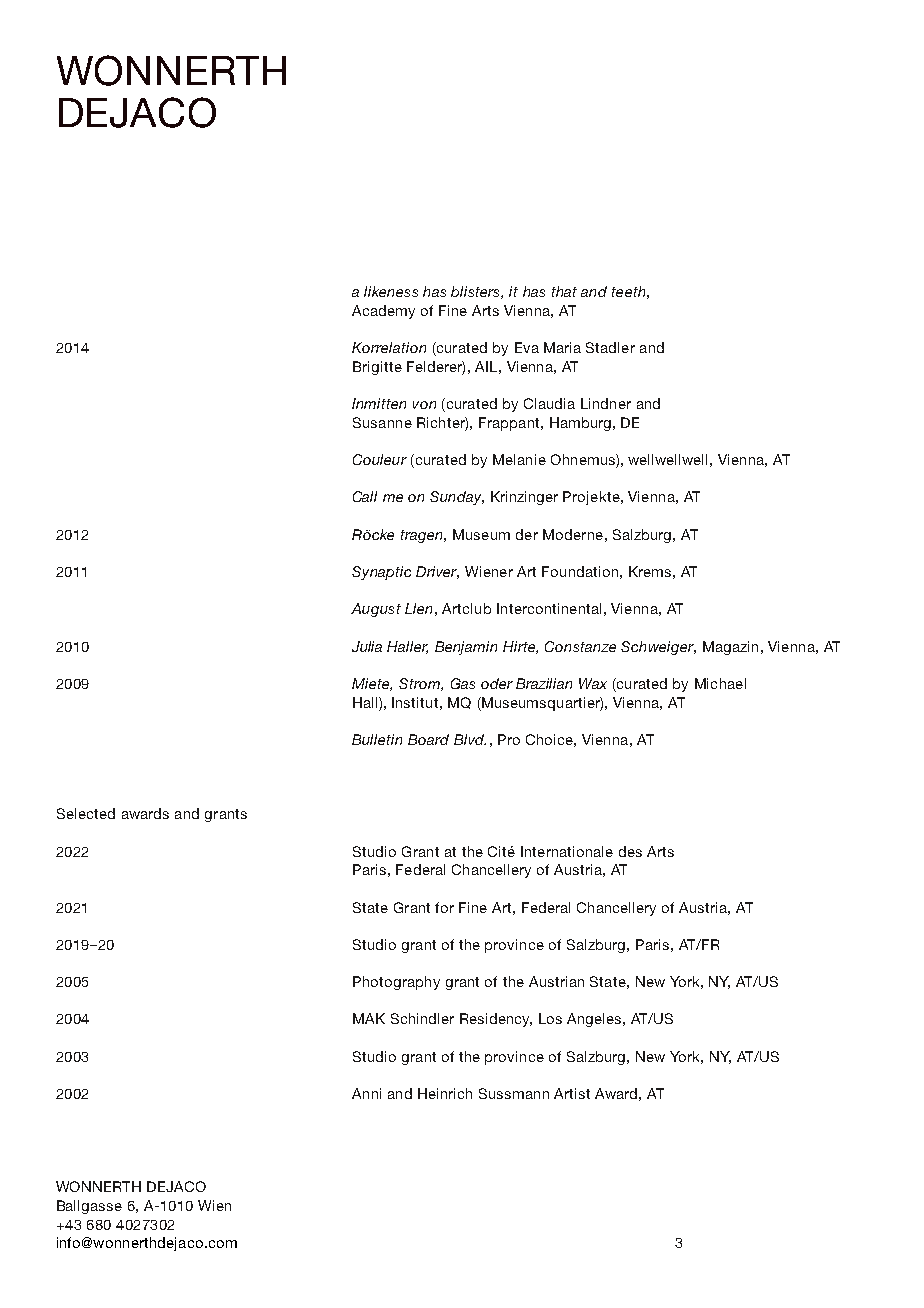 This image has width=924, height=1308. Describe the element at coordinates (572, 1093) in the image. I see `Artist` at that location.
